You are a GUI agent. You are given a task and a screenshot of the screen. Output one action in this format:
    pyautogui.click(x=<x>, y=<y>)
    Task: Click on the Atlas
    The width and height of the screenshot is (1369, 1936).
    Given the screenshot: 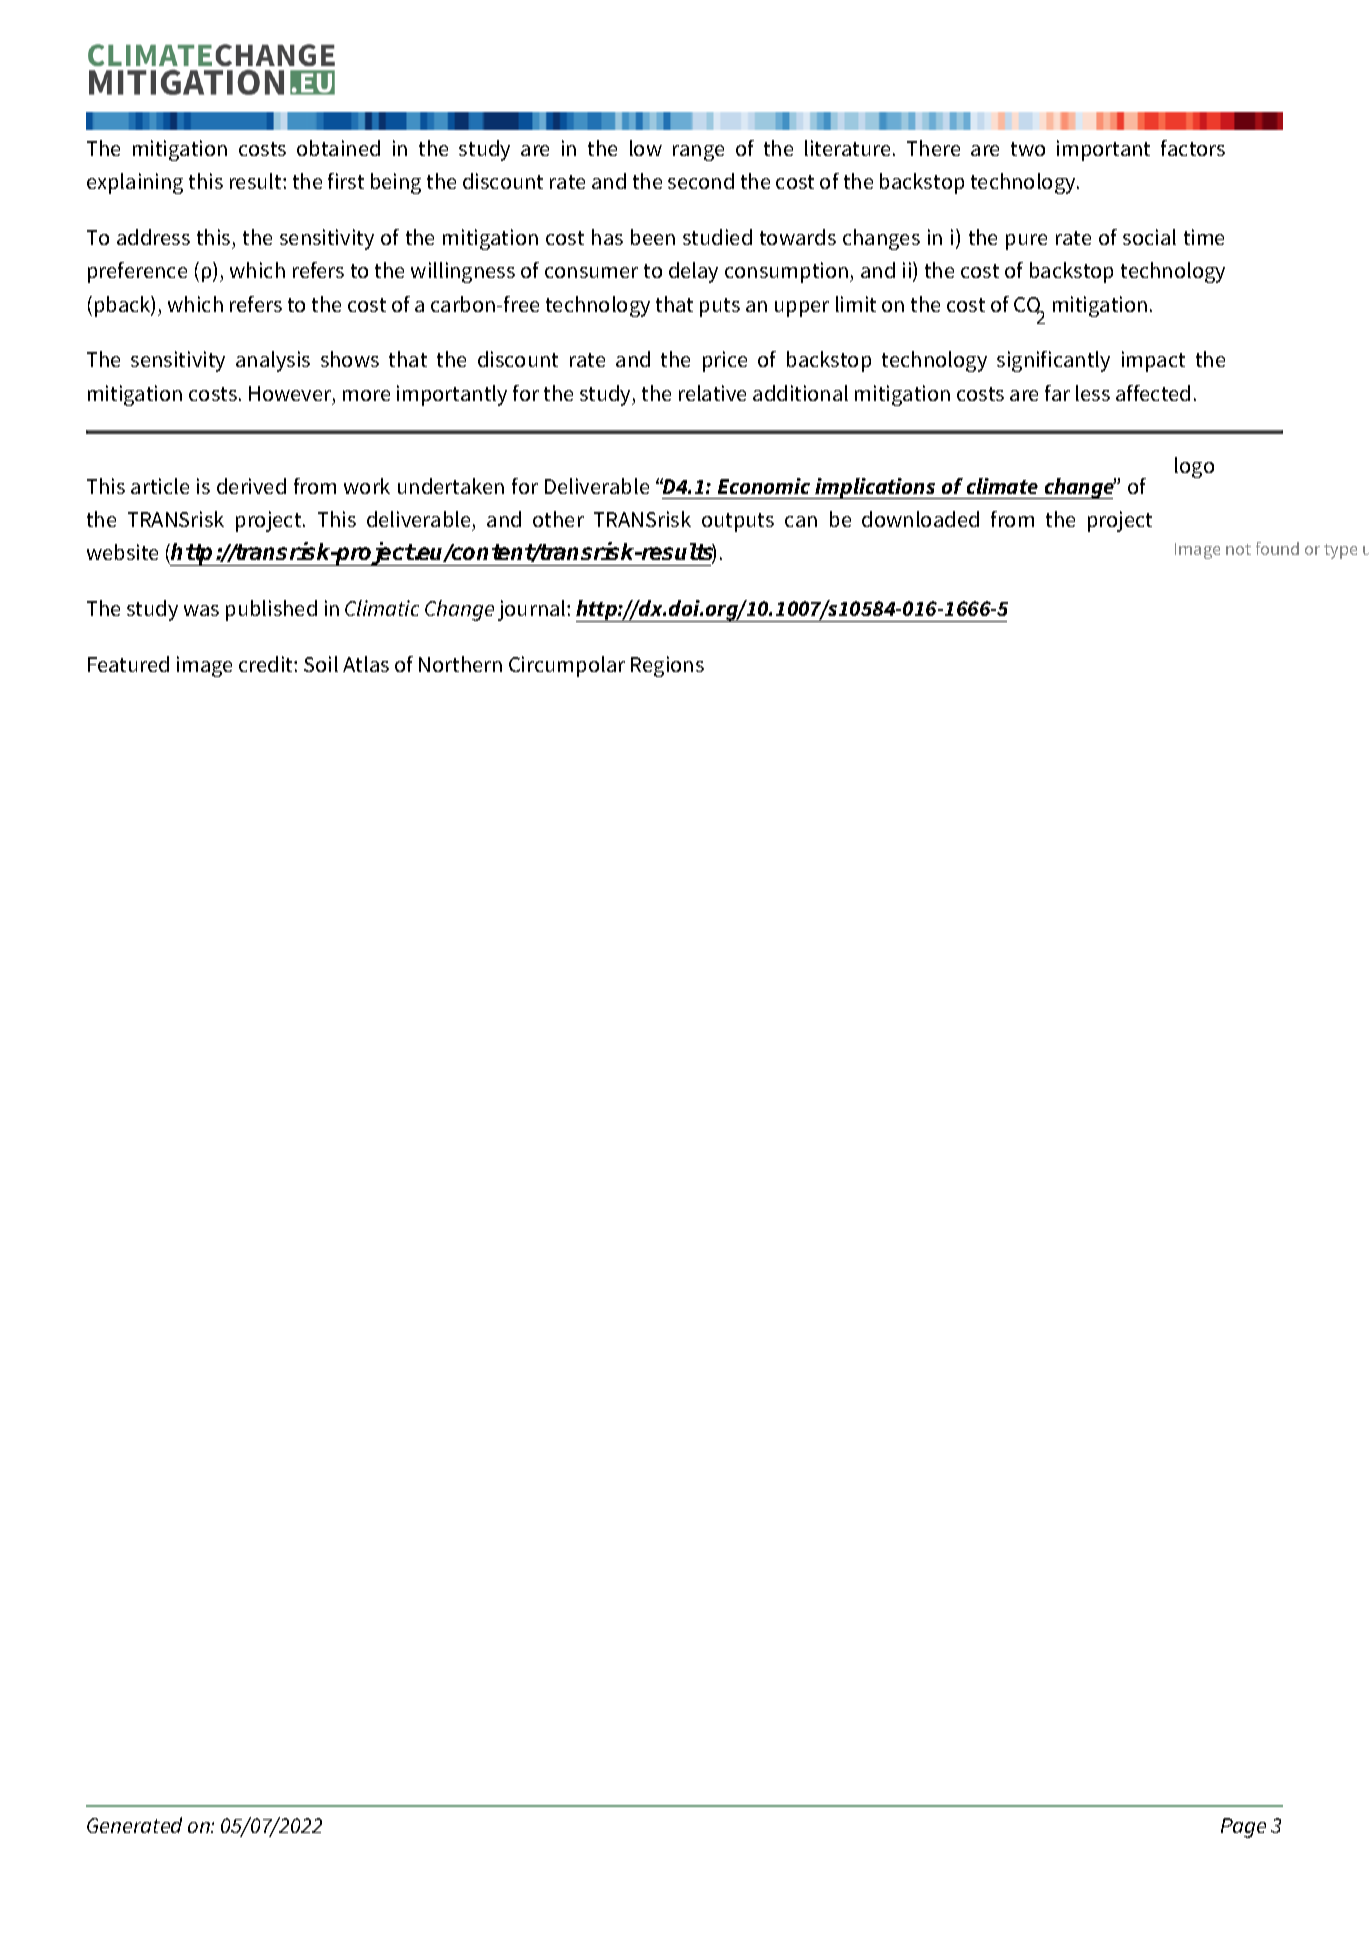 What is the action you would take?
    pyautogui.click(x=366, y=664)
